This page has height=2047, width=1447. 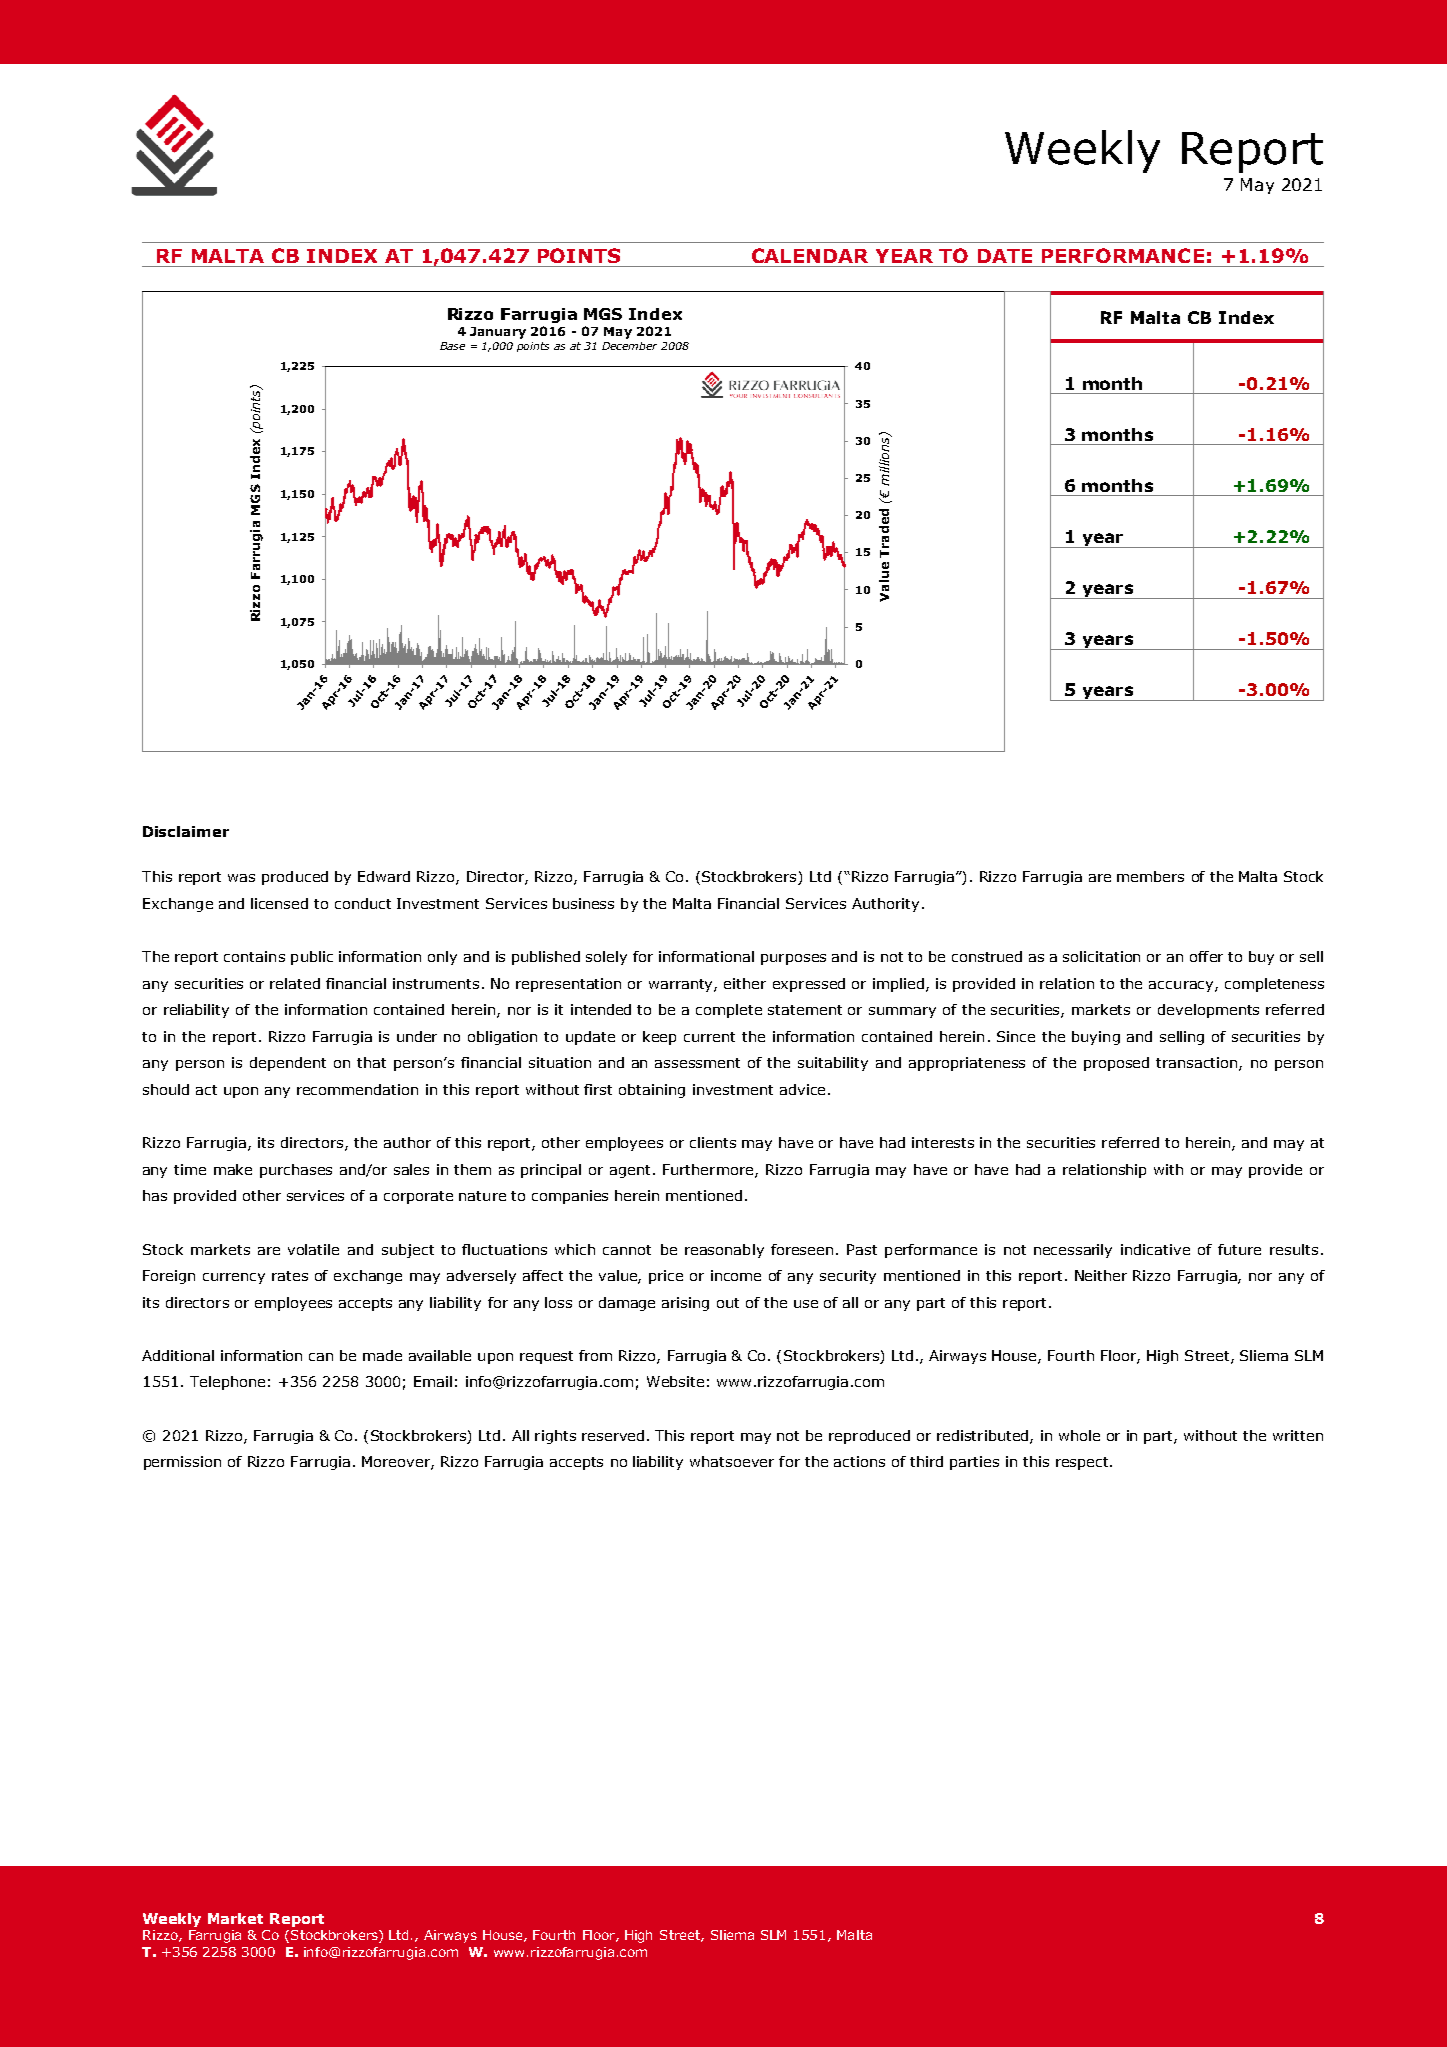 What do you see at coordinates (682, 985) in the page?
I see `warranty` at bounding box center [682, 985].
